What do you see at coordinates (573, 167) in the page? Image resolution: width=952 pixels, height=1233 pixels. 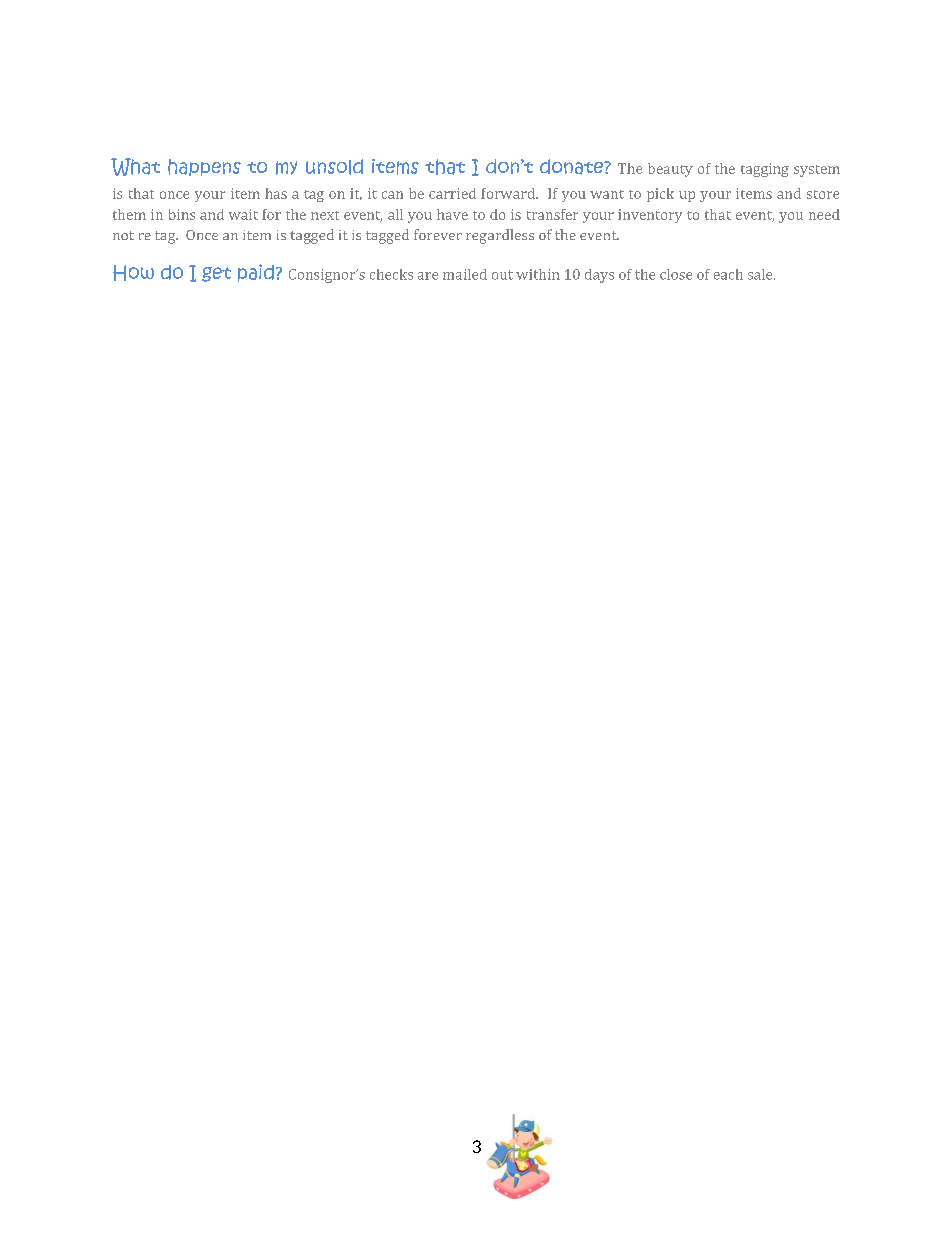 I see `donate` at bounding box center [573, 167].
